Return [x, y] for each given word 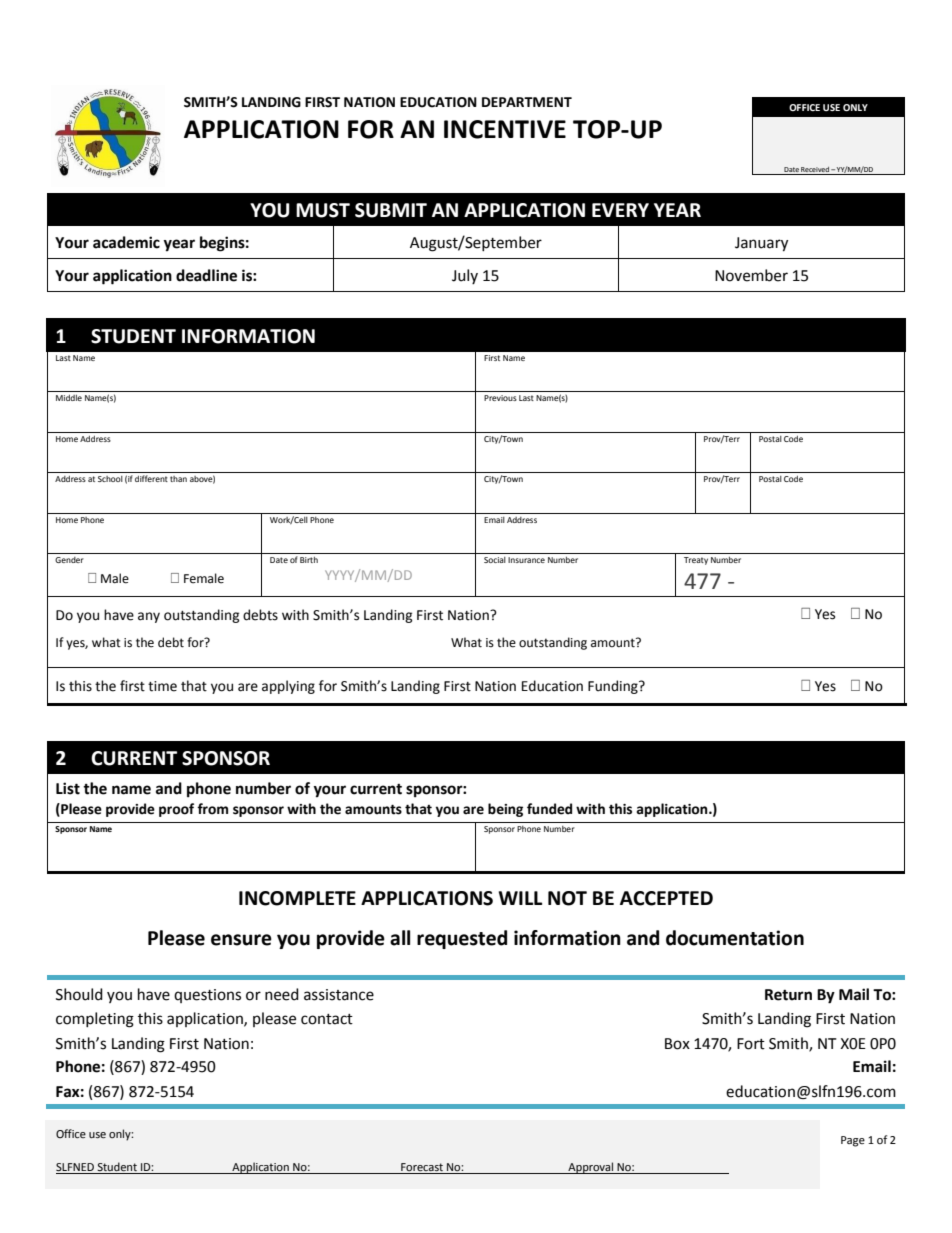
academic [126, 242]
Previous [500, 398]
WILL [520, 898]
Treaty [696, 561]
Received [815, 169]
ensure [241, 940]
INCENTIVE [505, 129]
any [149, 617]
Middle [69, 398]
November [751, 275]
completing [95, 1020]
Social [495, 560]
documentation [735, 938]
